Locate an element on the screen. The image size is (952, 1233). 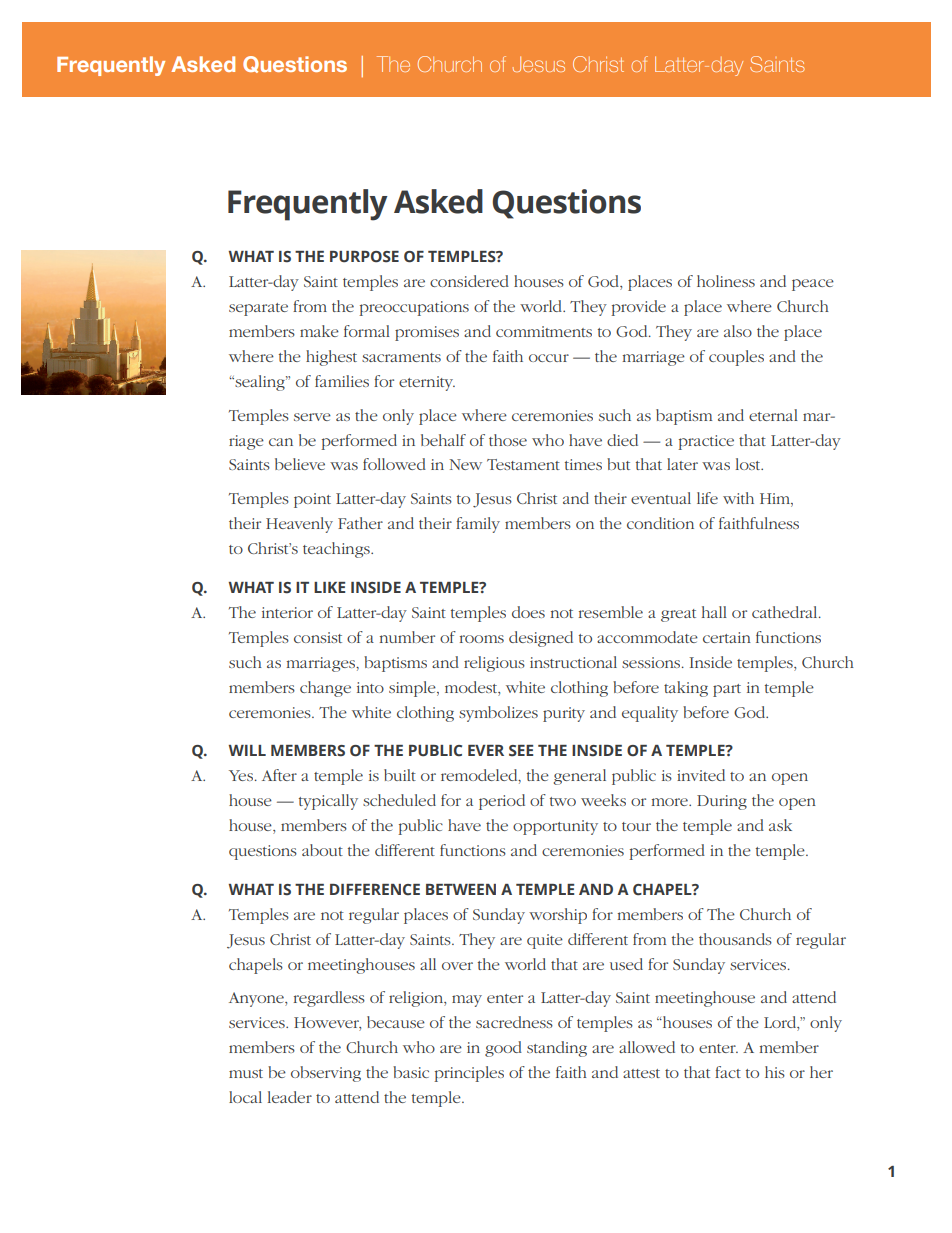
separate is located at coordinates (258, 309).
